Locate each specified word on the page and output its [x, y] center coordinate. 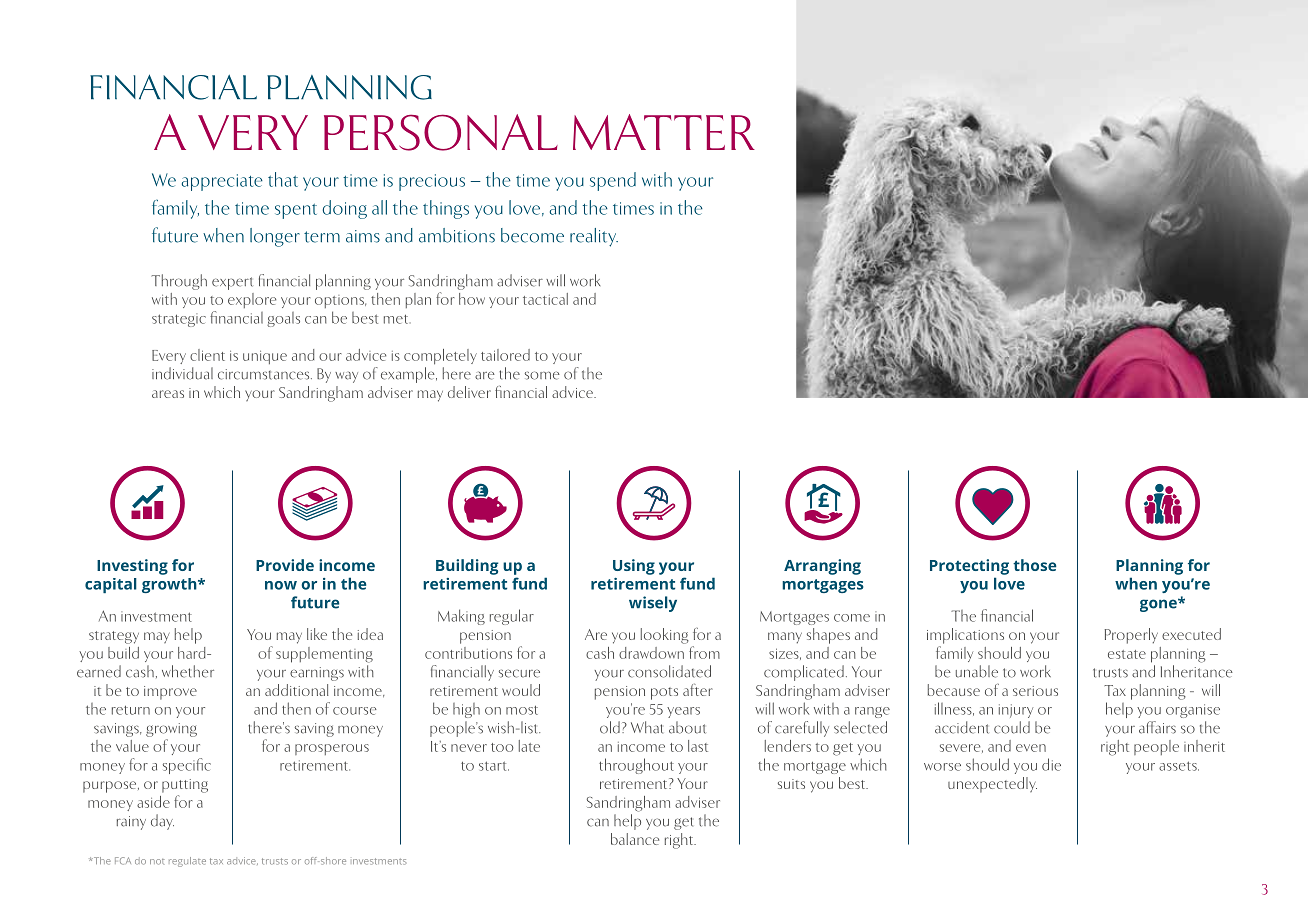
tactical [545, 299]
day [162, 822]
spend [613, 181]
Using [634, 567]
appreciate [222, 182]
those [1035, 565]
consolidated [669, 671]
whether [188, 671]
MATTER [664, 132]
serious [1035, 691]
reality [594, 237]
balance [635, 839]
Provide [285, 565]
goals [283, 319]
